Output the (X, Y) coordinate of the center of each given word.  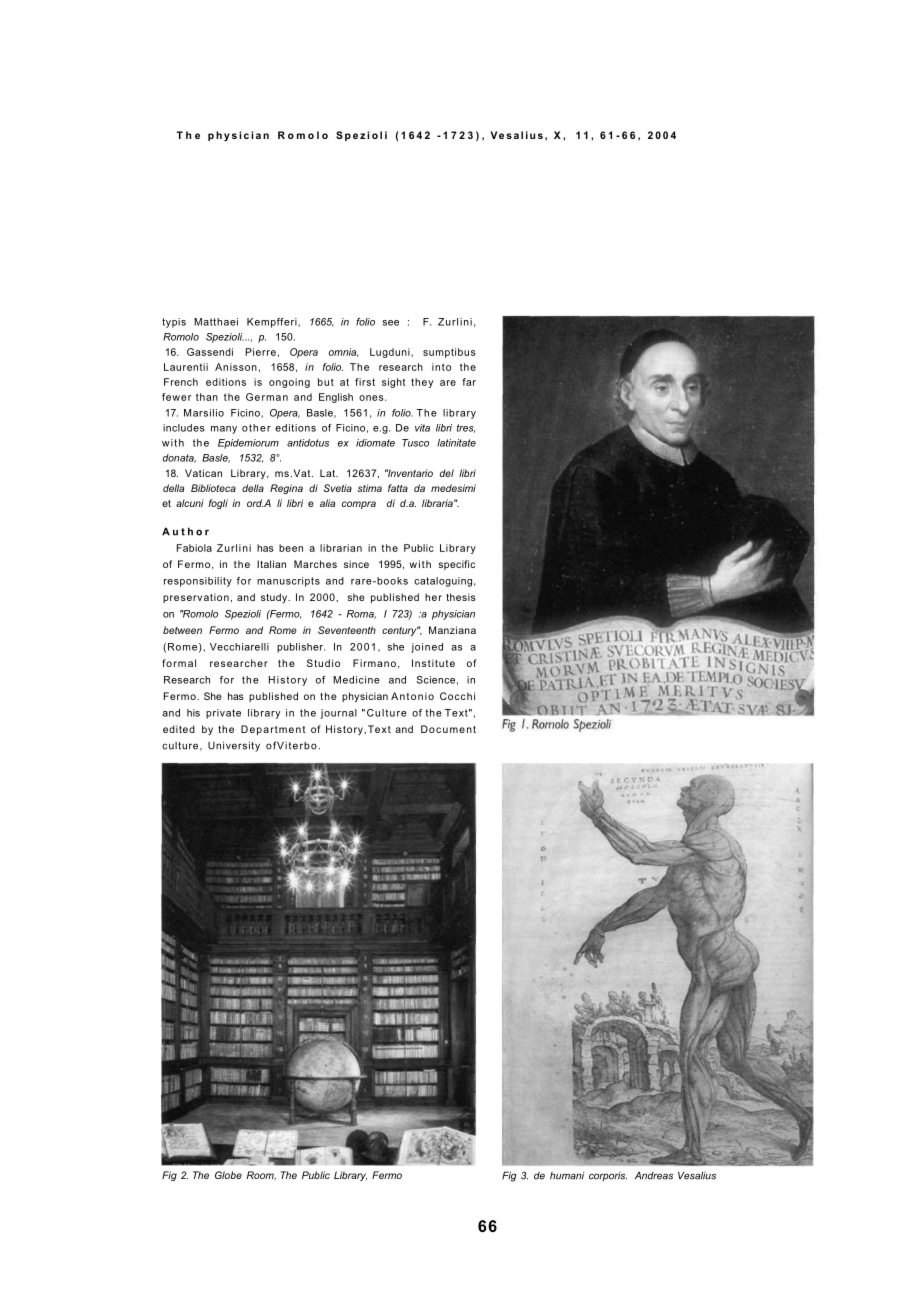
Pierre (260, 352)
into (441, 367)
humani (567, 1176)
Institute (433, 663)
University (234, 746)
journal (338, 714)
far (469, 382)
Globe (228, 1175)
